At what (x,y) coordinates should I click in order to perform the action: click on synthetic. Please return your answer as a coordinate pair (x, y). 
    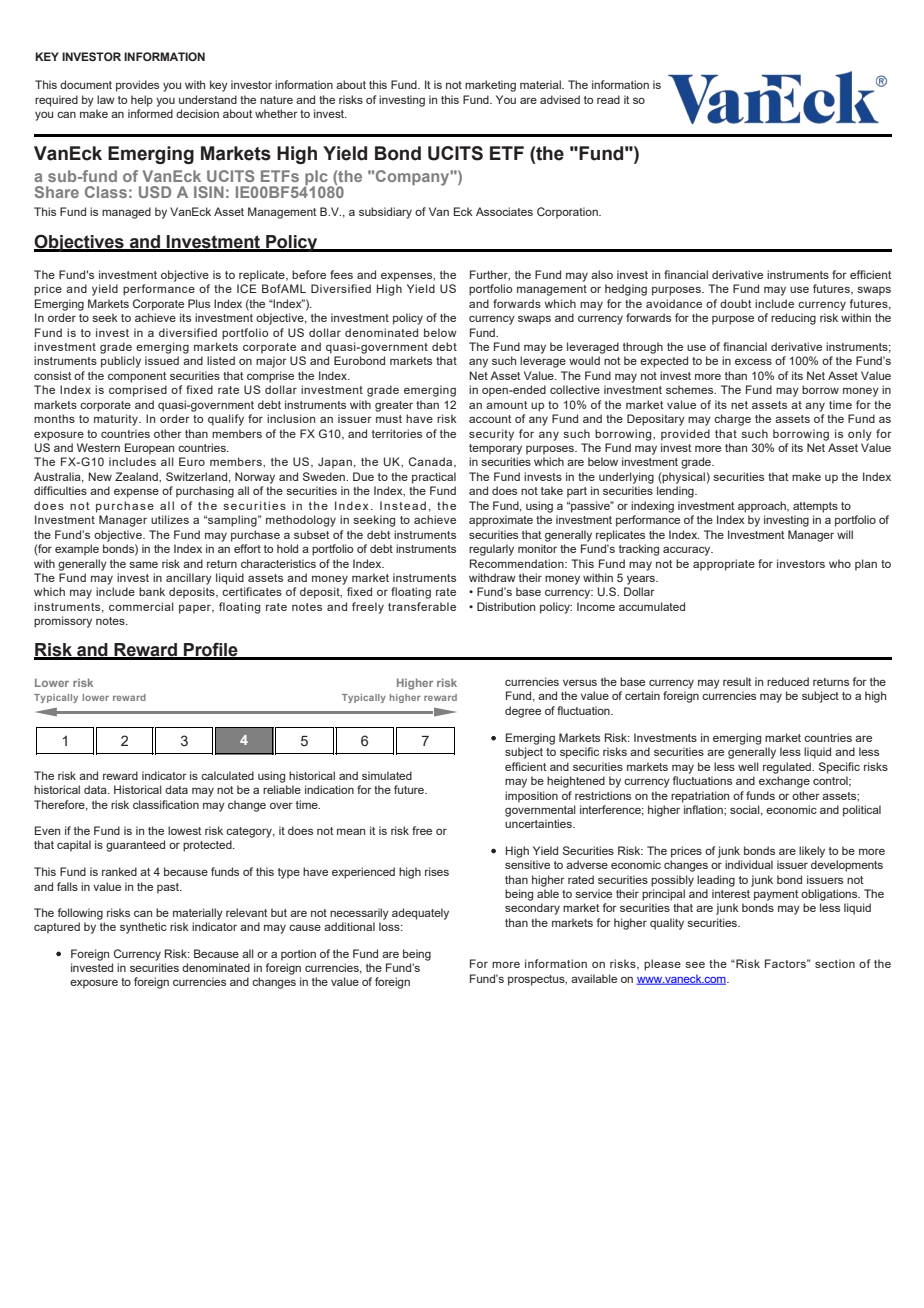
    Looking at the image, I should click on (143, 928).
